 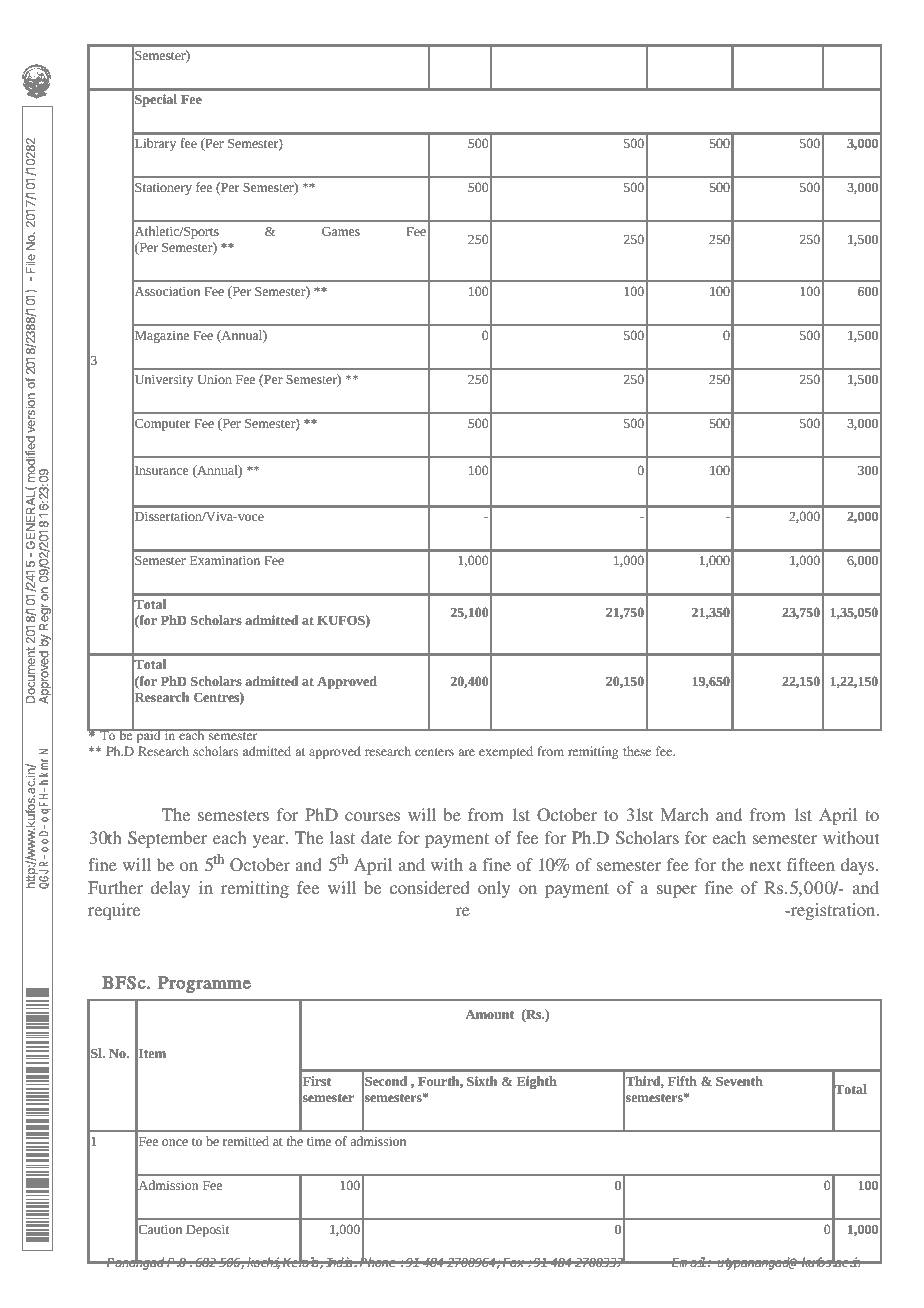 I want to click on Examination, so click(x=225, y=560).
